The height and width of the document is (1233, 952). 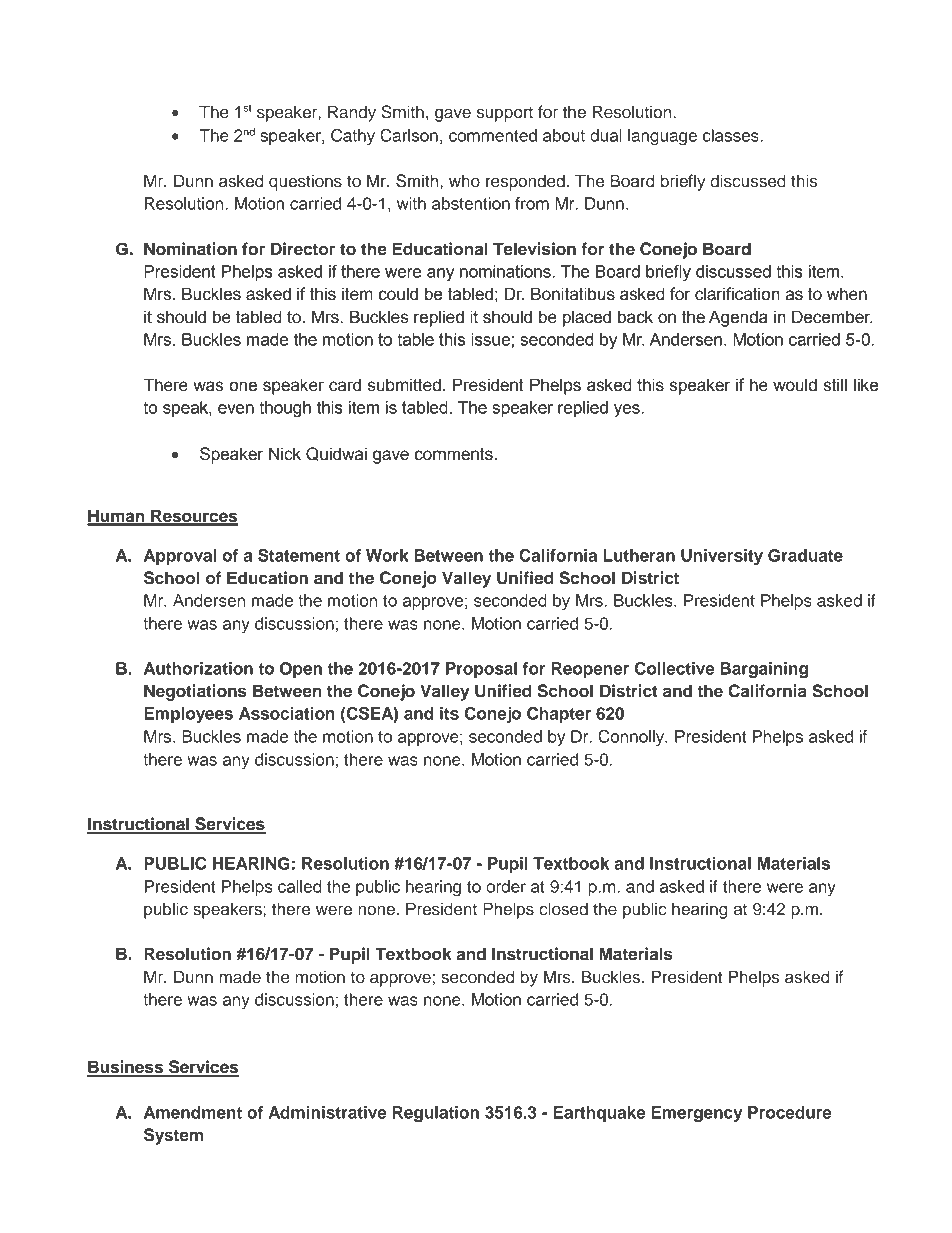 What do you see at coordinates (236, 409) in the document?
I see `even` at bounding box center [236, 409].
